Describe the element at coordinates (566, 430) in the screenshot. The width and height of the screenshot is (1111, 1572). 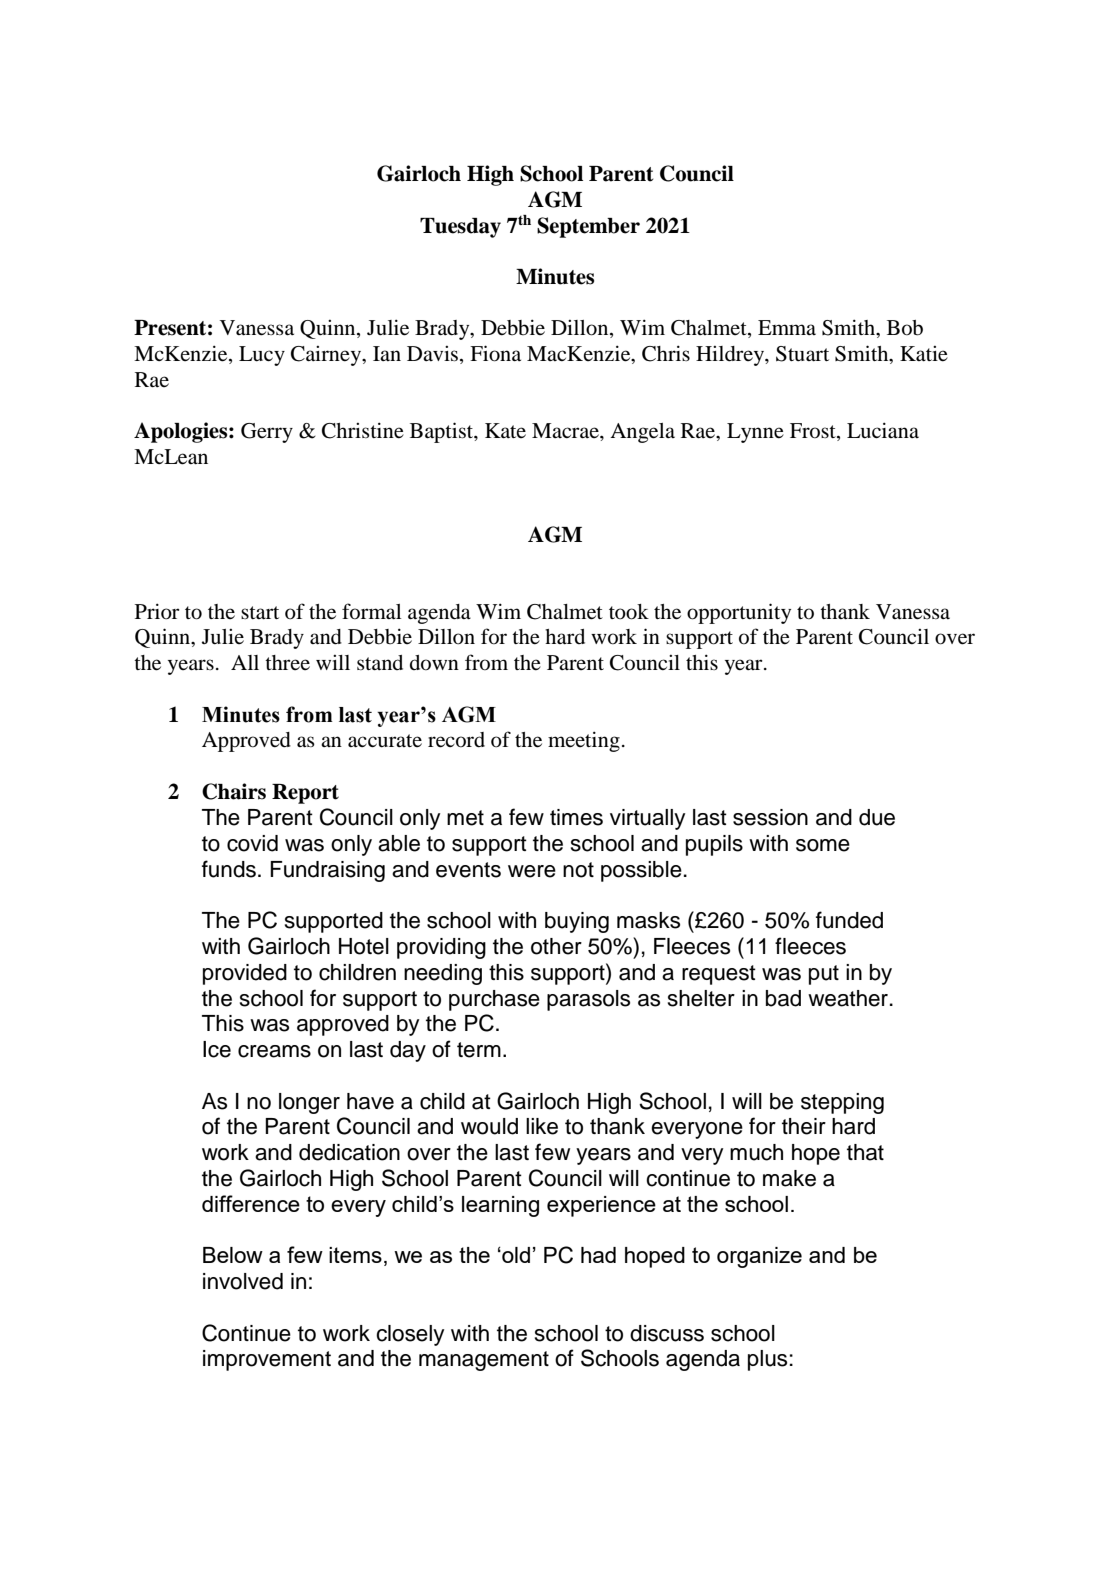
I see `Macrae` at that location.
